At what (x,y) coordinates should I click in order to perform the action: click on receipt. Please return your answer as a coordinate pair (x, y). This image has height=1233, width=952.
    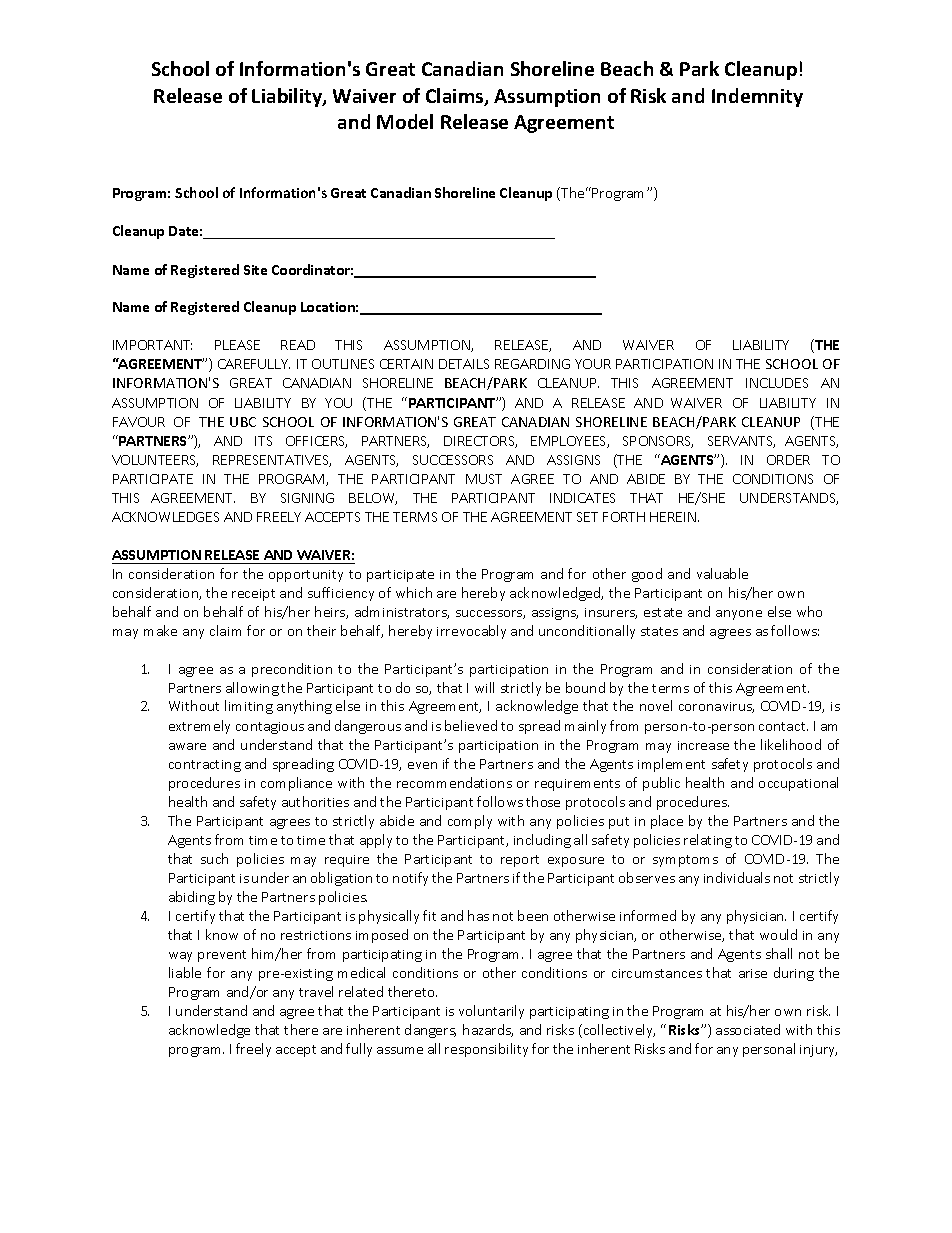
    Looking at the image, I should click on (253, 595).
